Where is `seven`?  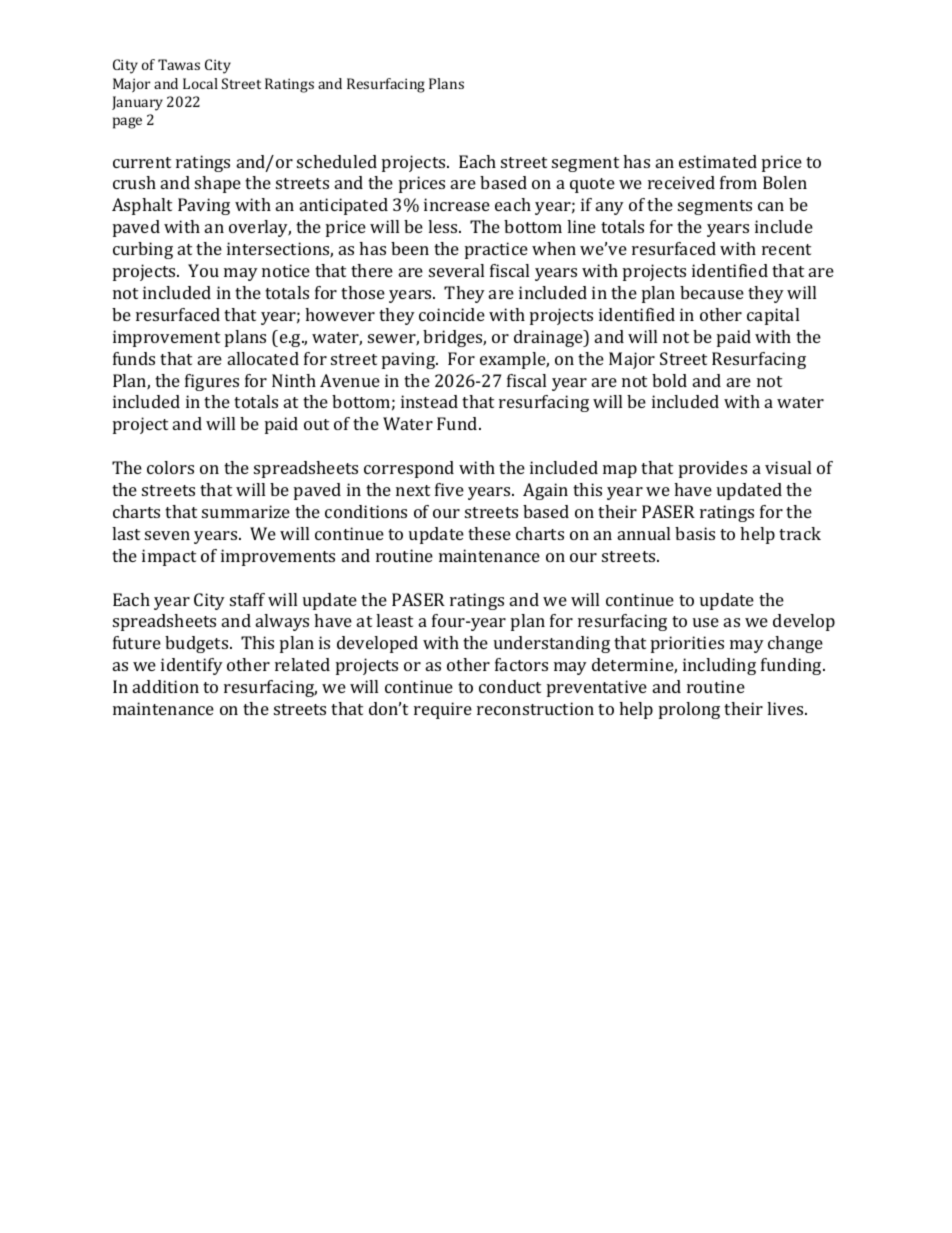
seven is located at coordinates (167, 535).
